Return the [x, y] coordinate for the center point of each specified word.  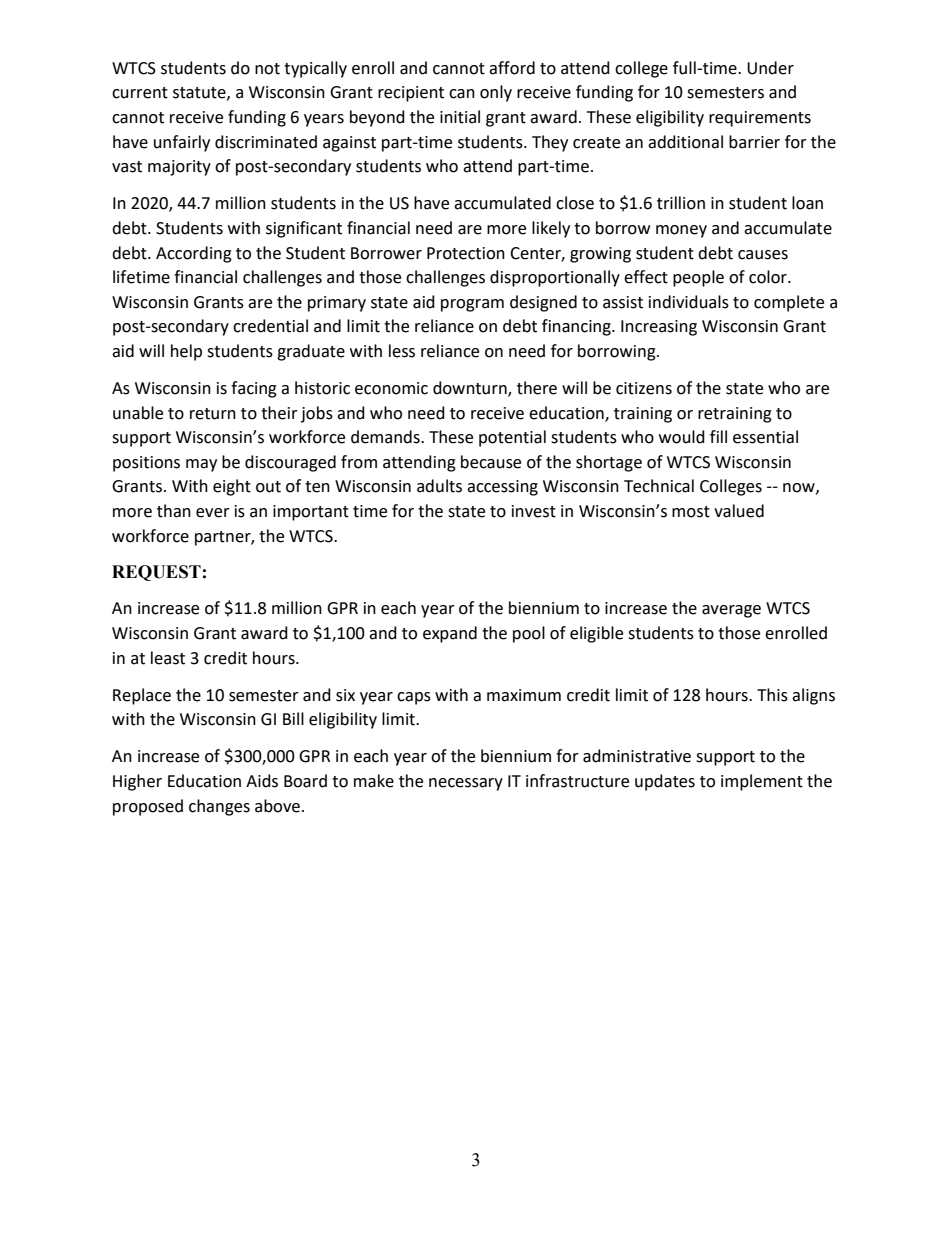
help [186, 352]
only [496, 93]
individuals [689, 302]
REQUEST [156, 573]
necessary [466, 784]
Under [770, 68]
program [472, 305]
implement [762, 782]
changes [219, 807]
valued [739, 511]
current [140, 93]
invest [534, 511]
